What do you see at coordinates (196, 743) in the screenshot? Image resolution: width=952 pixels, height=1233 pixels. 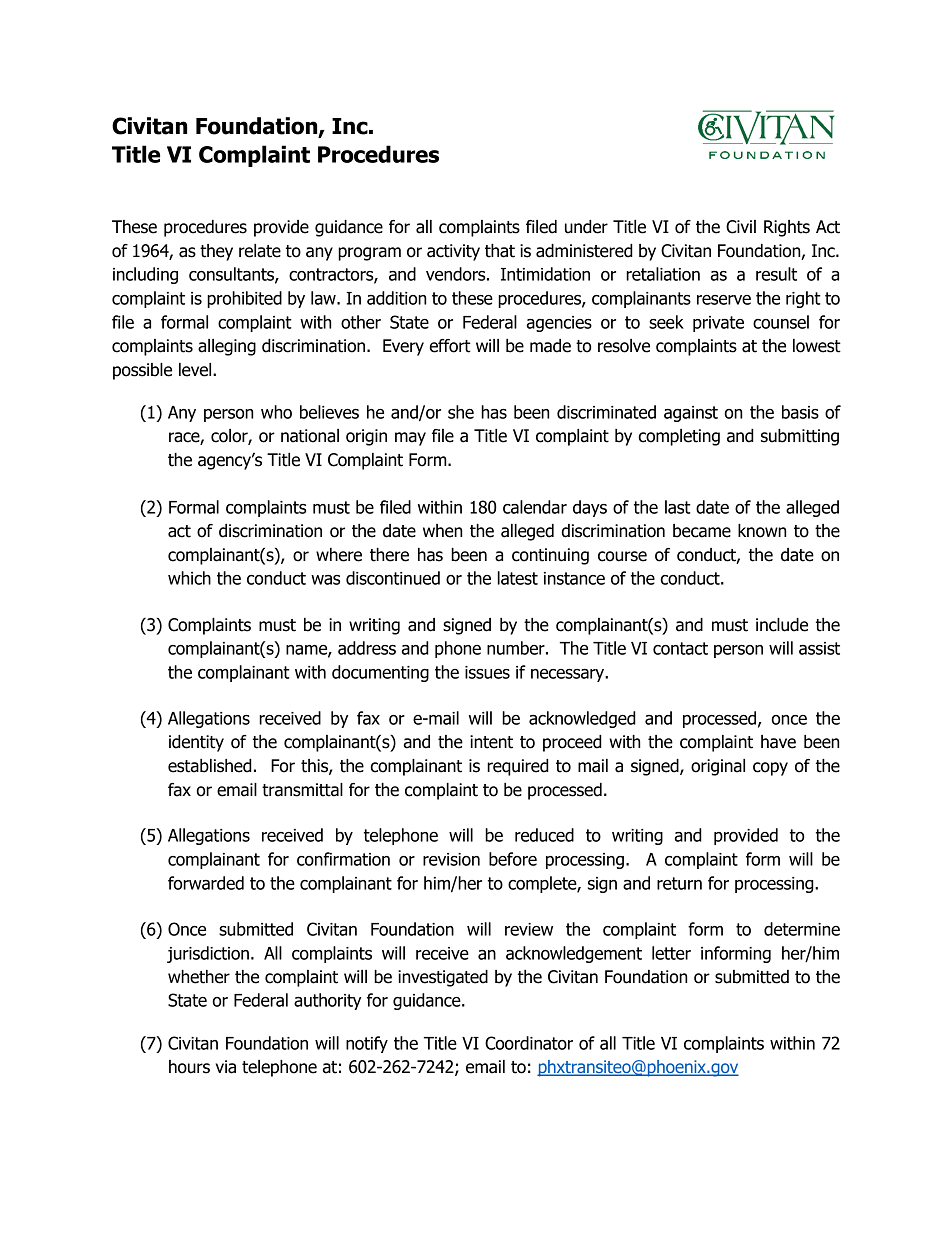 I see `identity` at bounding box center [196, 743].
